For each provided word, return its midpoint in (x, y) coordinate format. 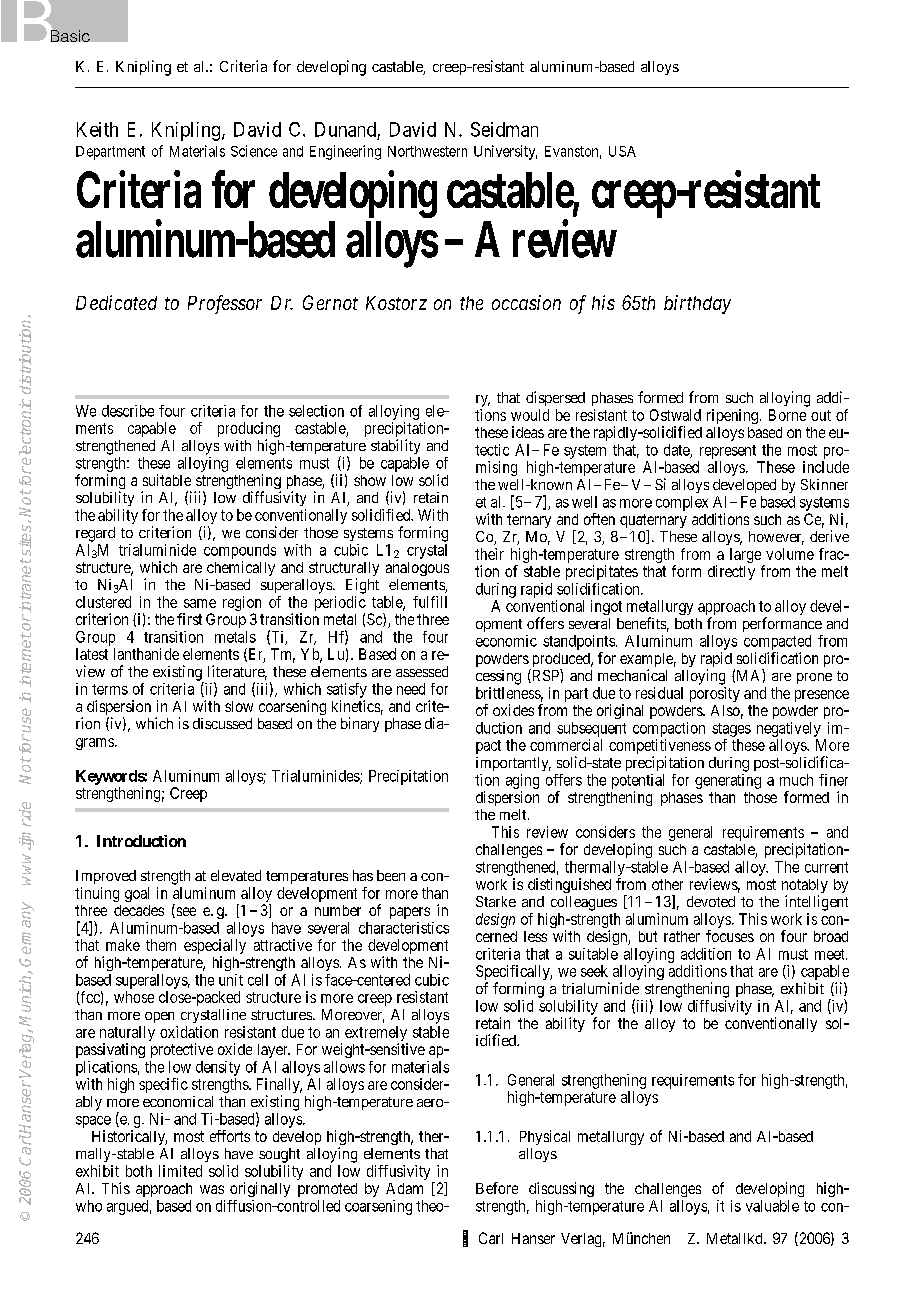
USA (622, 151)
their (489, 554)
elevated (236, 875)
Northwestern (427, 151)
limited (180, 1171)
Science (254, 151)
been (391, 875)
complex (682, 503)
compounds (240, 551)
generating (728, 781)
